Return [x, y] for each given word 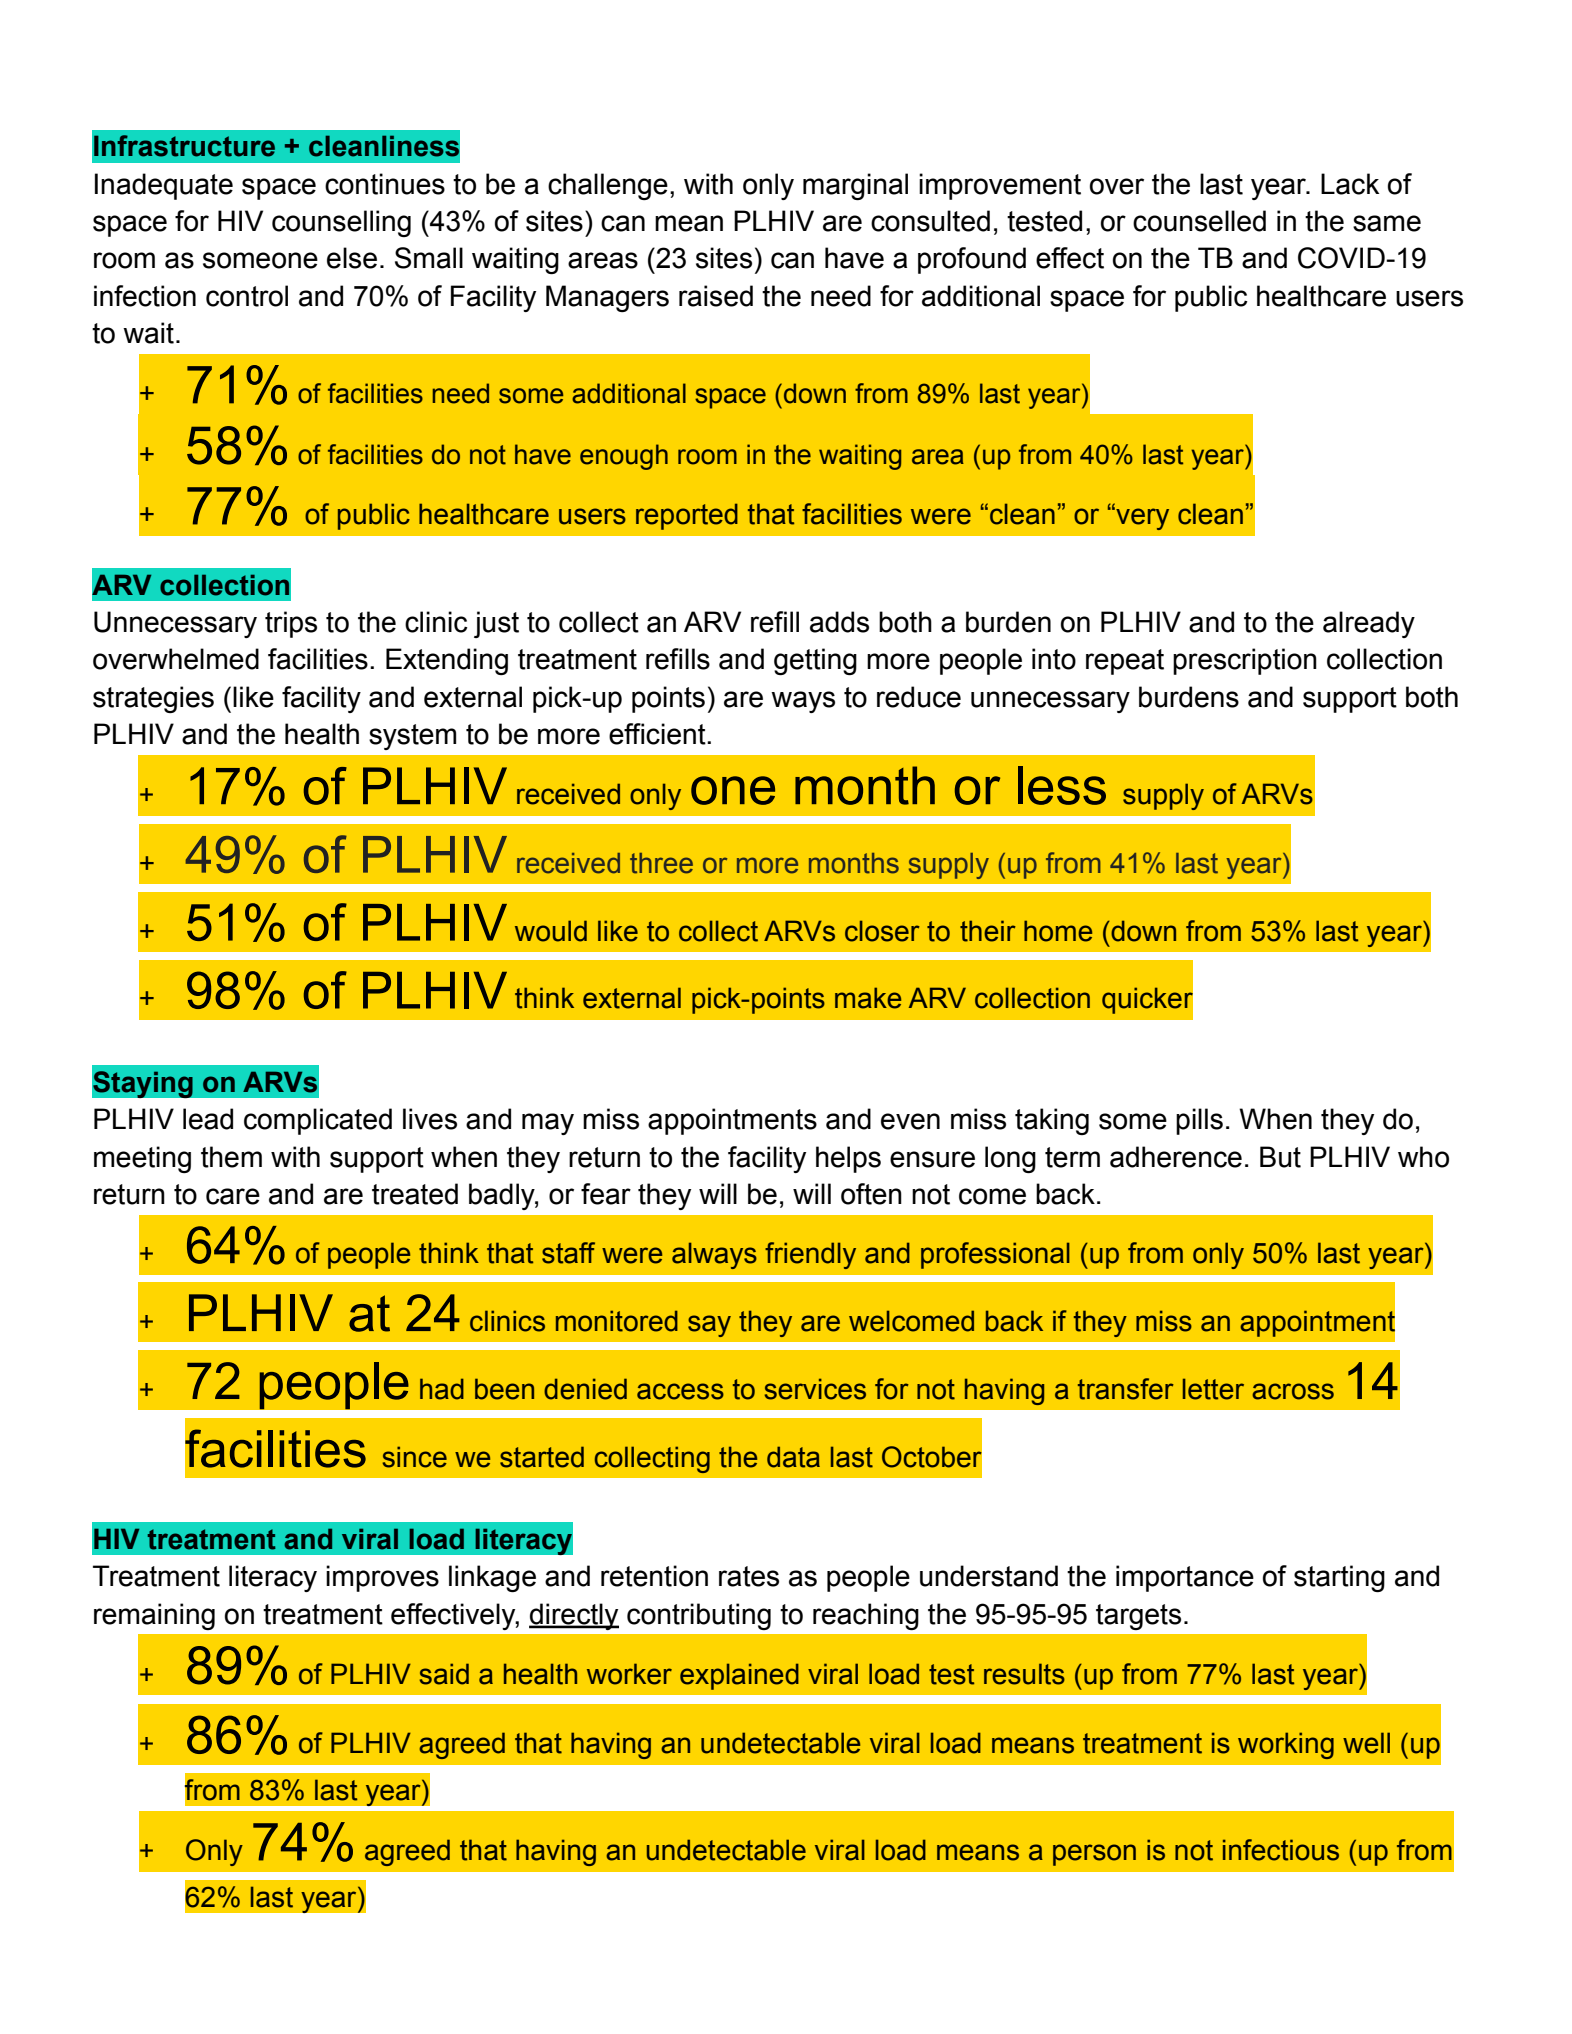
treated [415, 1194]
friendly [810, 1255]
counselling [341, 223]
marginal [855, 186]
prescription [1245, 661]
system [412, 737]
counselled [1199, 221]
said [444, 1674]
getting [815, 661]
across [1293, 1391]
